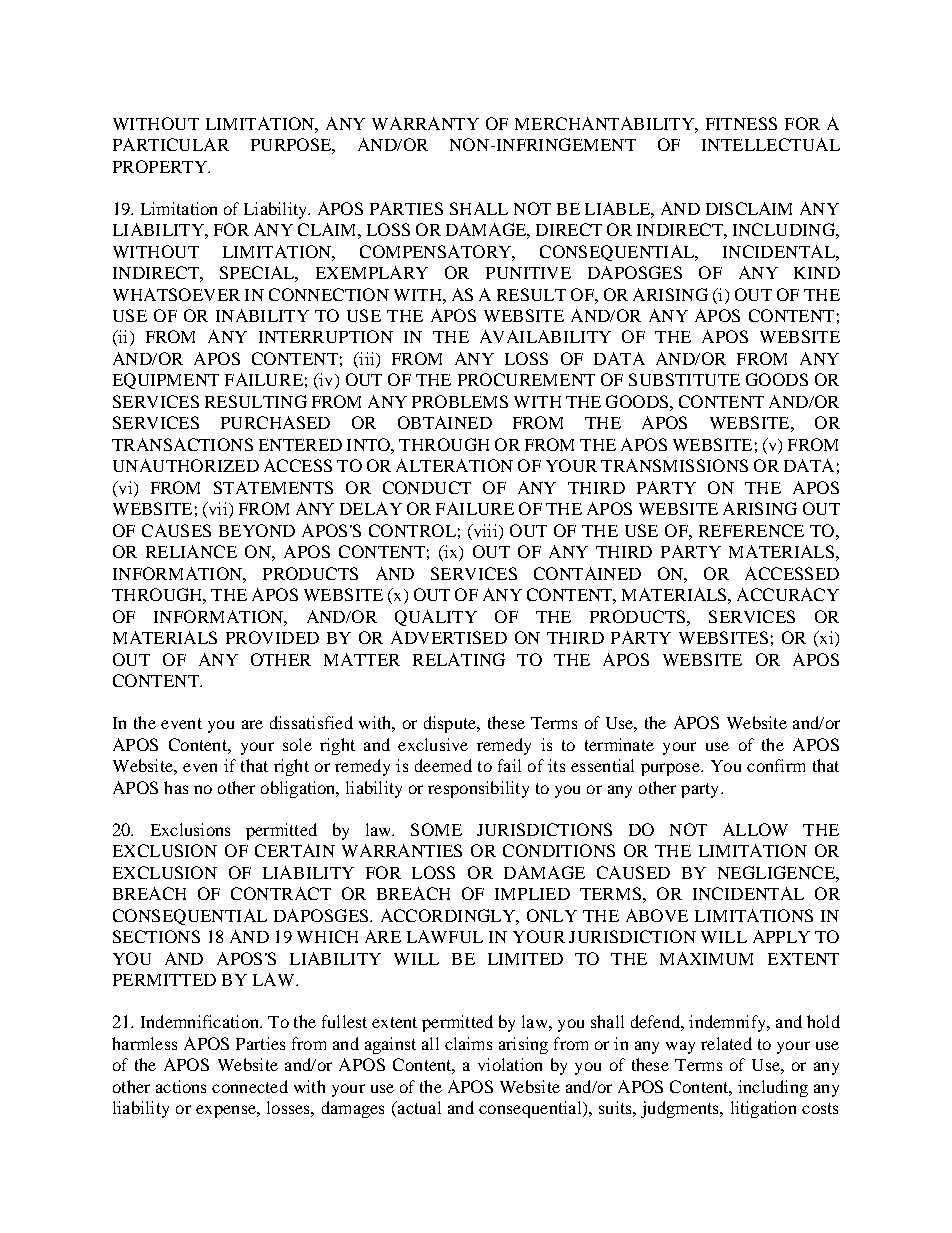  I want to click on obligation, so click(299, 789).
